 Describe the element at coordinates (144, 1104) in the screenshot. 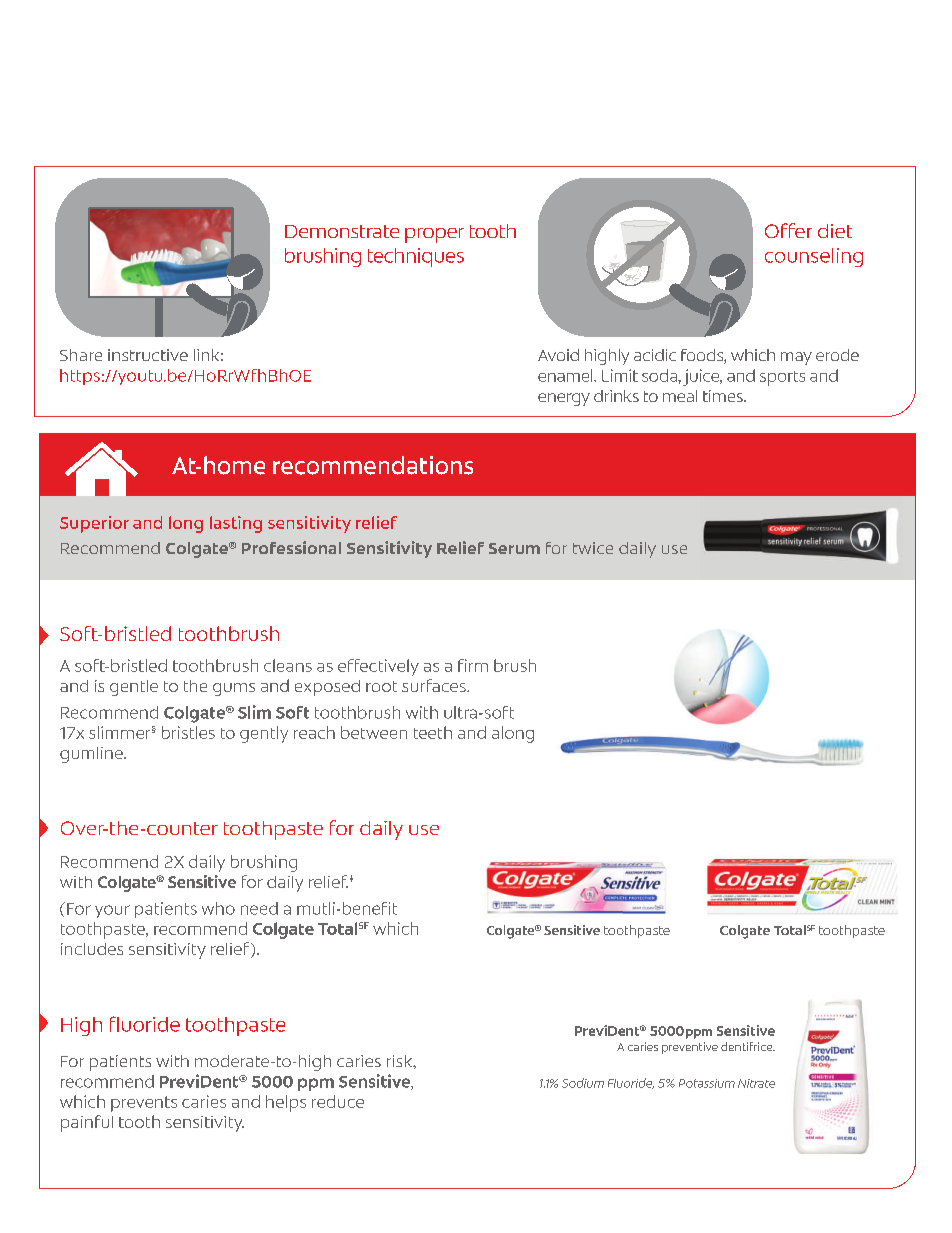

I see `prevents` at that location.
